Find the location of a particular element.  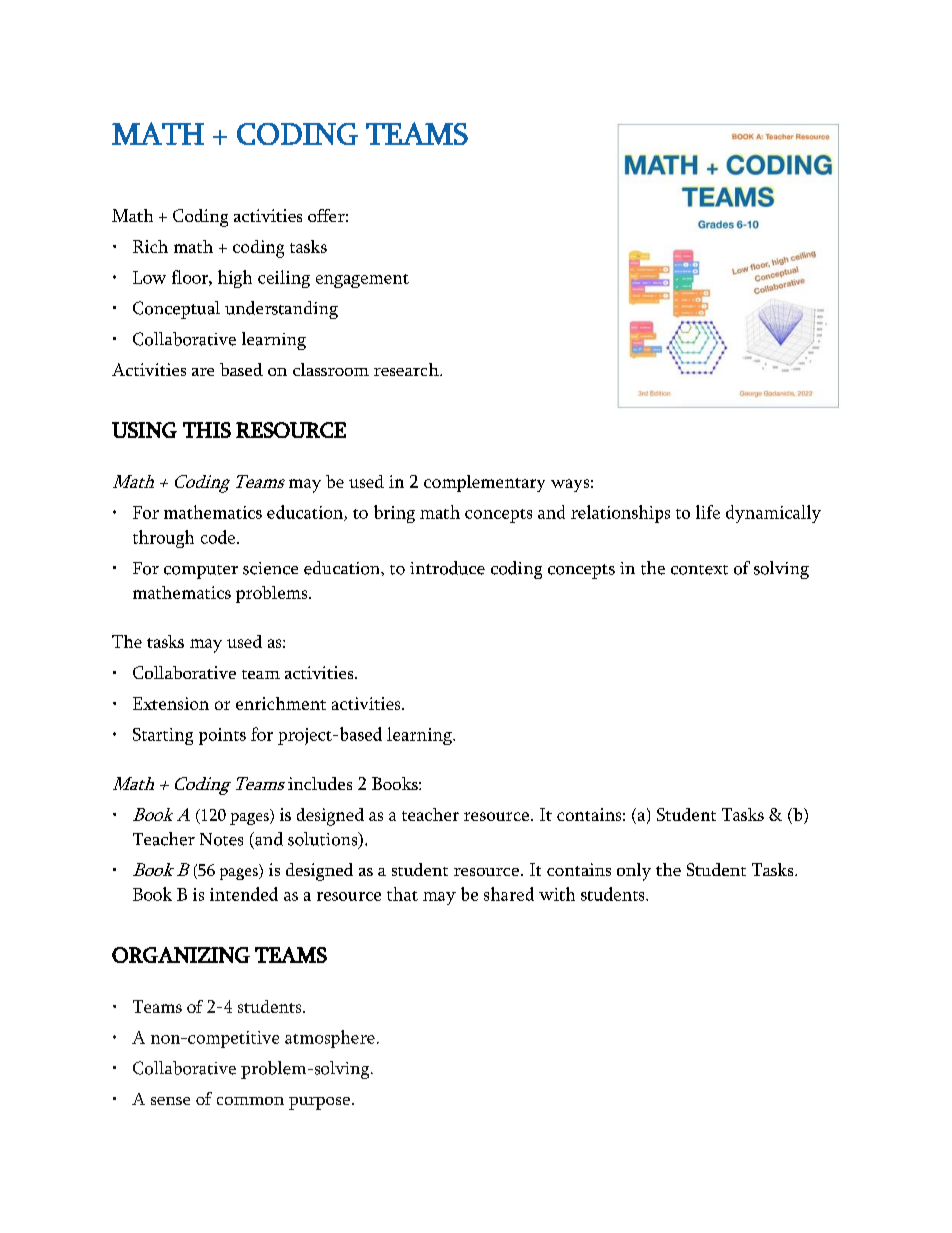

engagement is located at coordinates (362, 281).
